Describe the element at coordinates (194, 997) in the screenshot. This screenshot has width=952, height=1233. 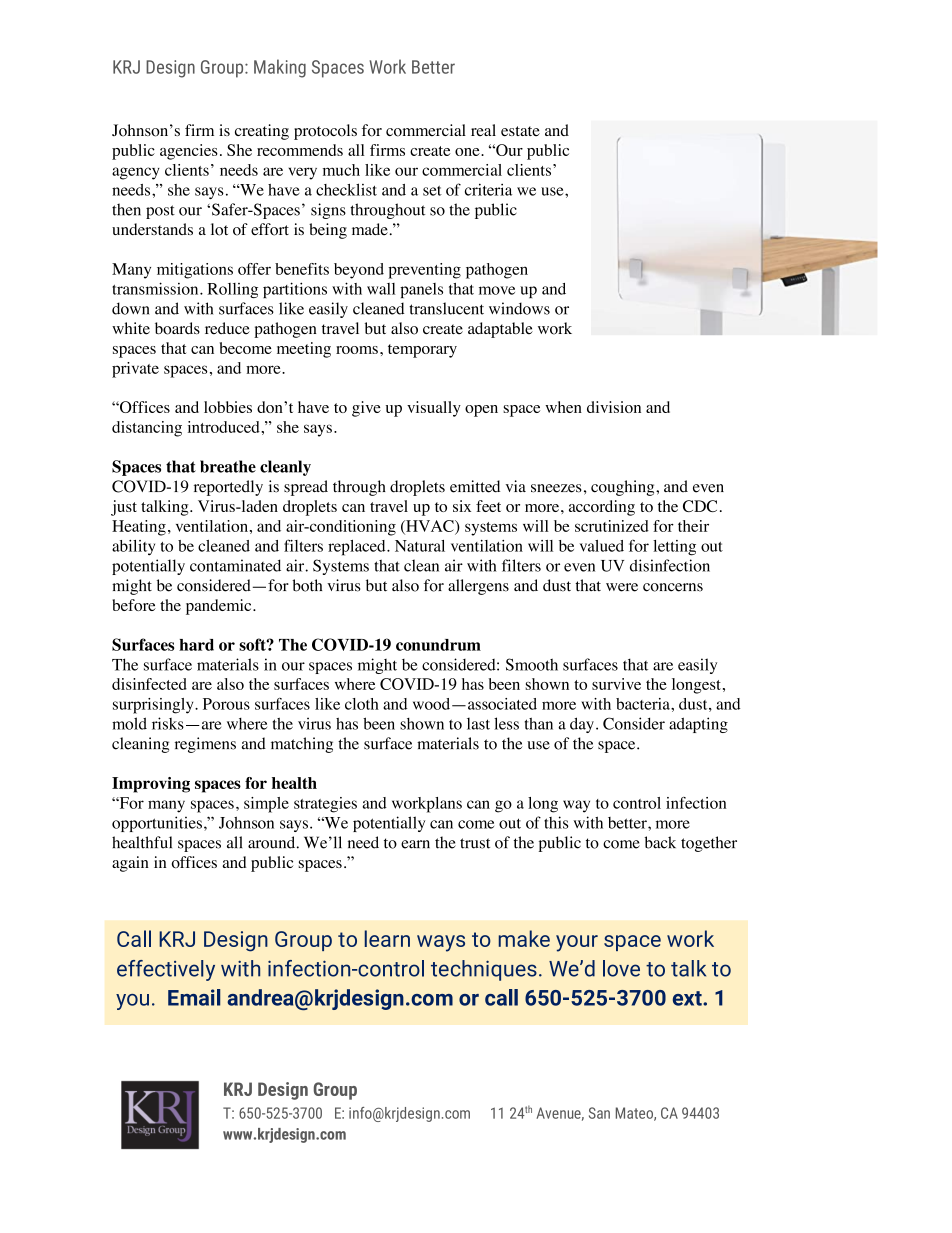
I see `Email` at that location.
